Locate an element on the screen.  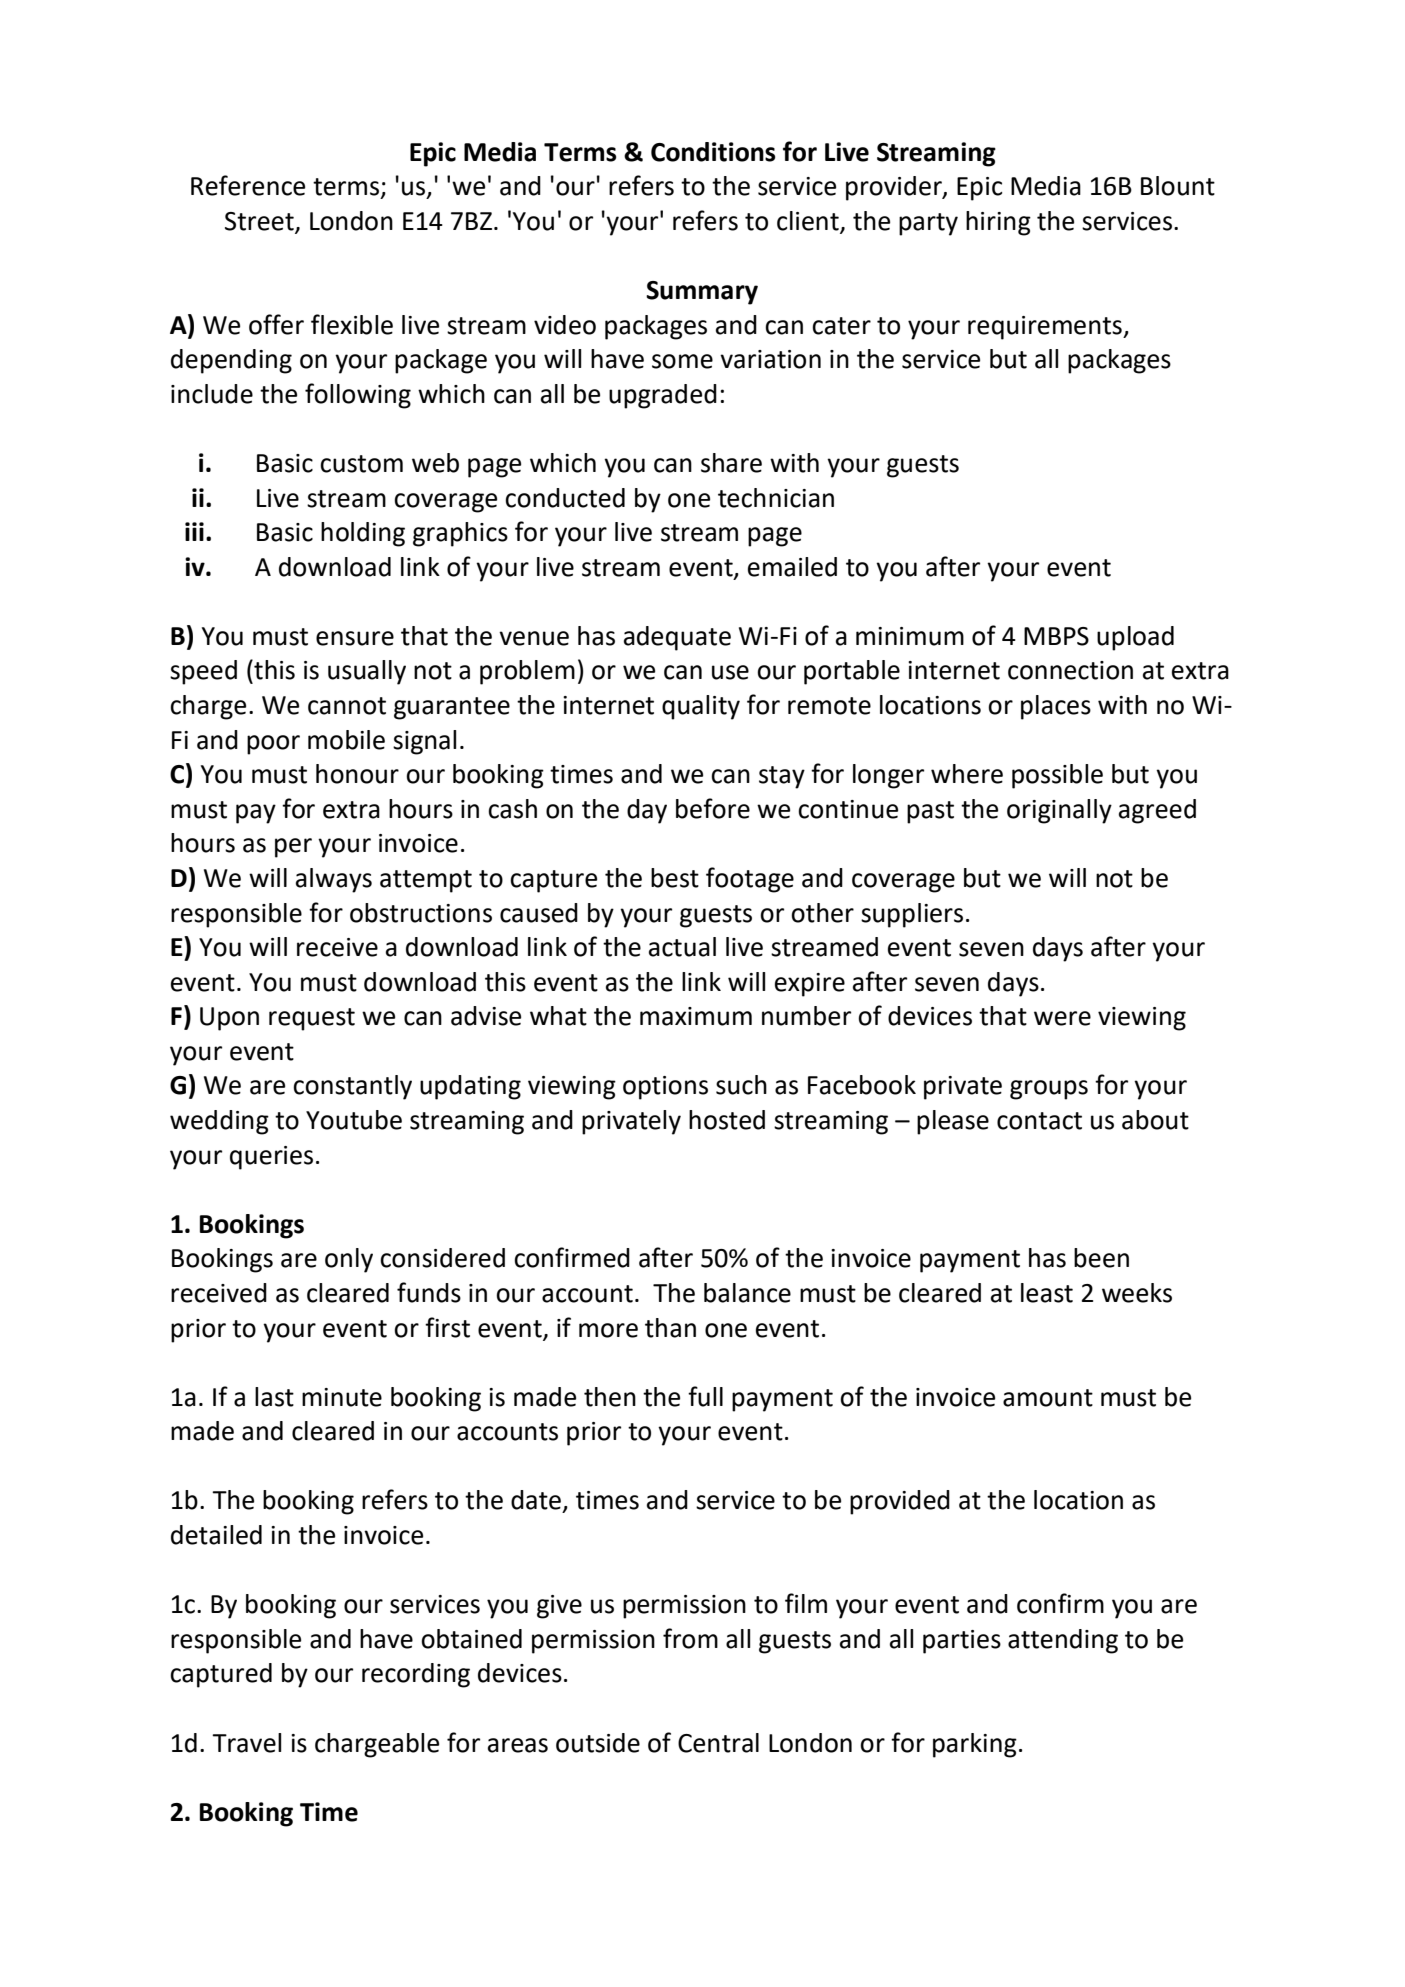
Street is located at coordinates (260, 222).
